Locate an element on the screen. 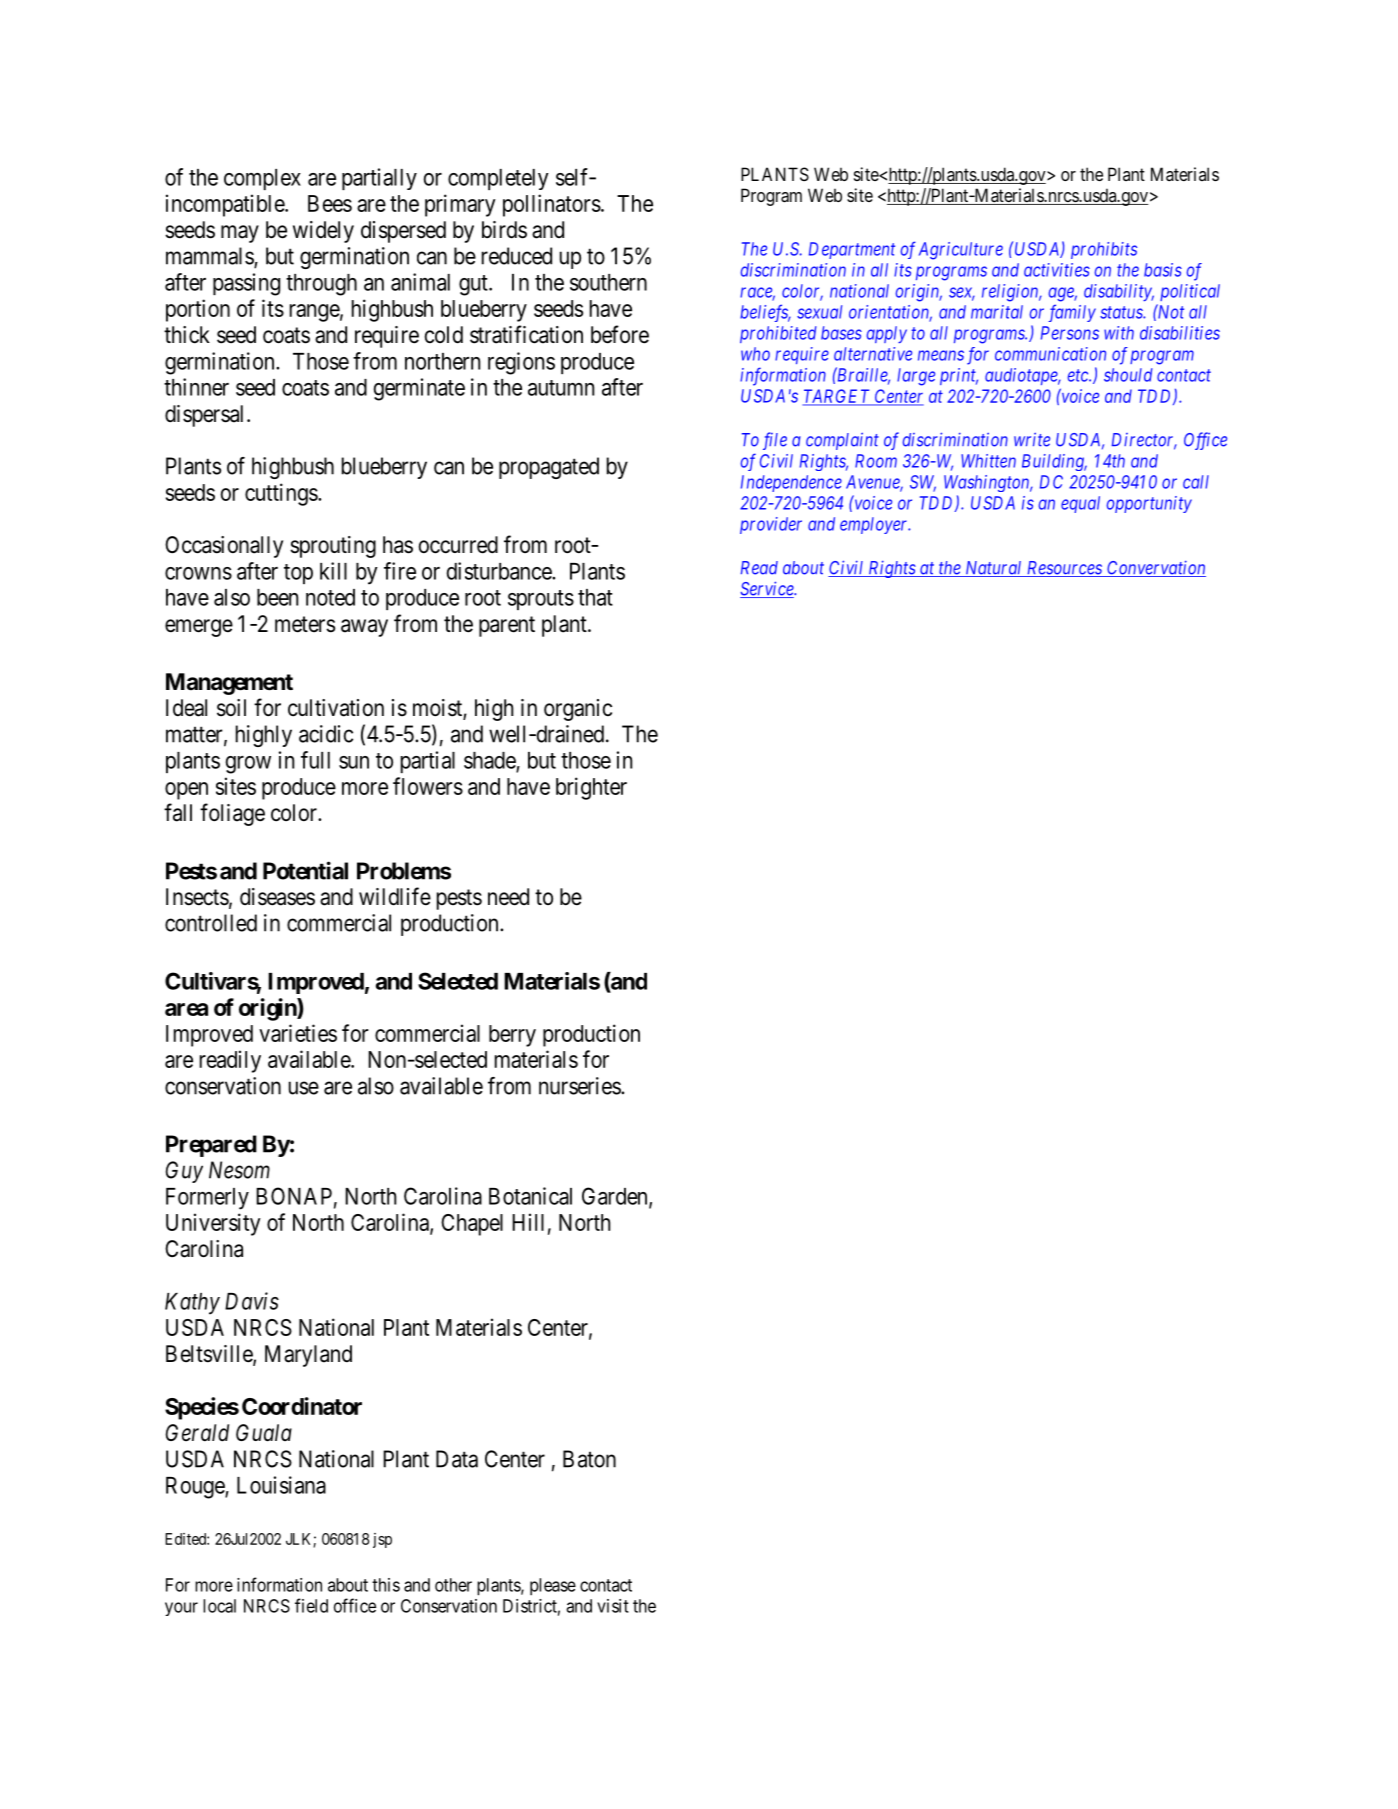 The height and width of the screenshot is (1809, 1398). Resources is located at coordinates (1064, 569).
